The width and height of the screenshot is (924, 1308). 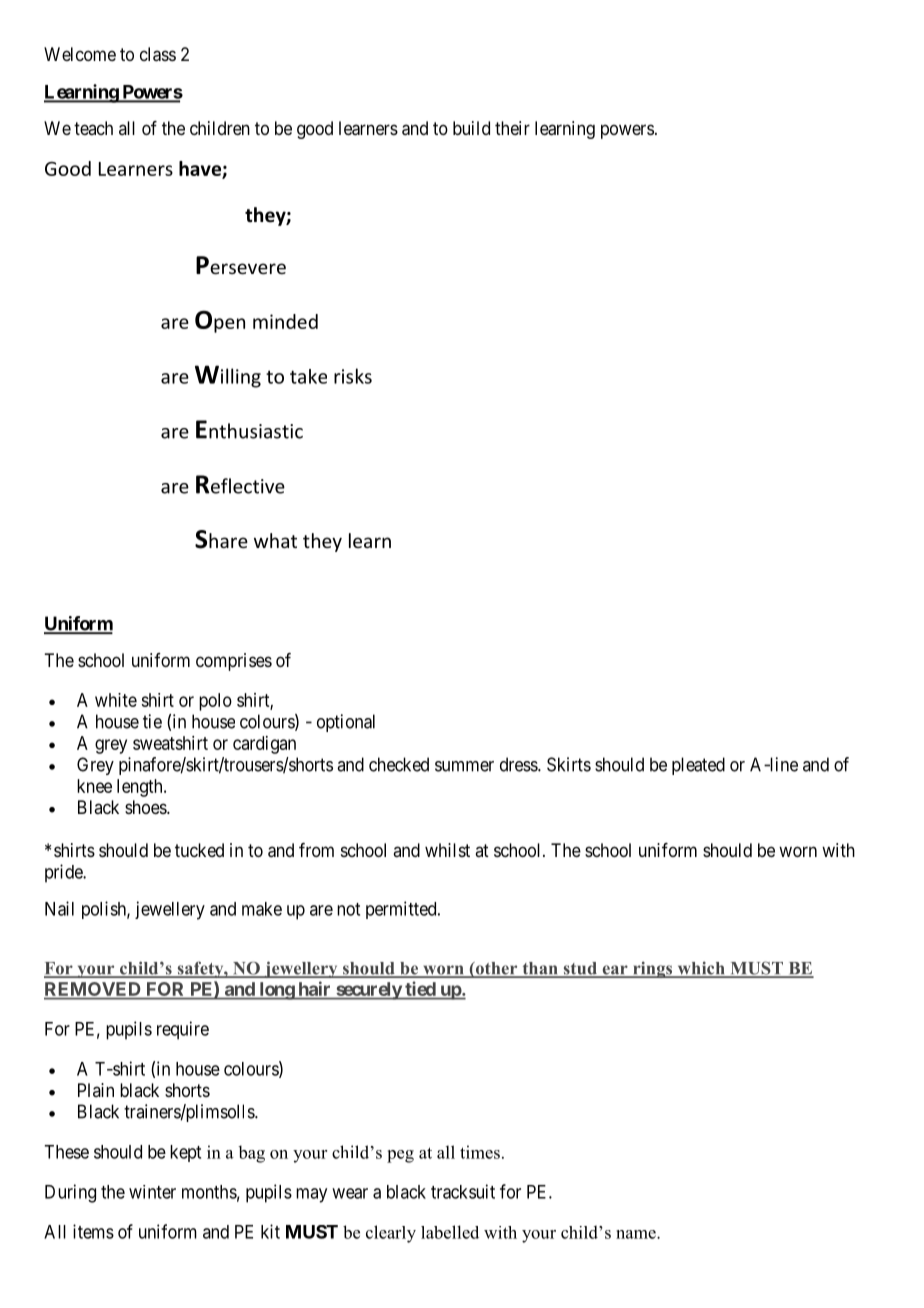 I want to click on winter, so click(x=152, y=1192).
